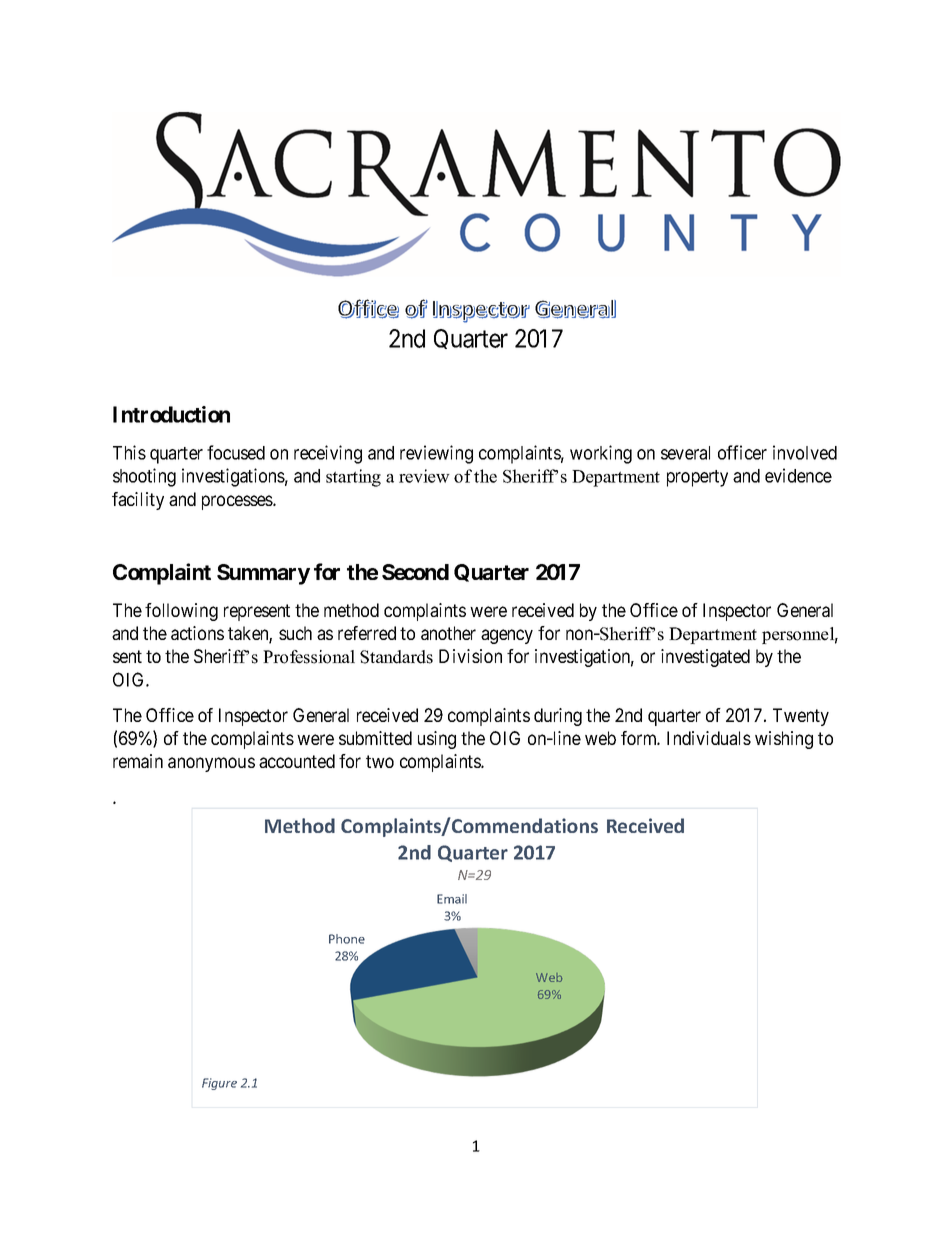 This screenshot has height=1233, width=952. What do you see at coordinates (452, 899) in the screenshot?
I see `Email` at bounding box center [452, 899].
